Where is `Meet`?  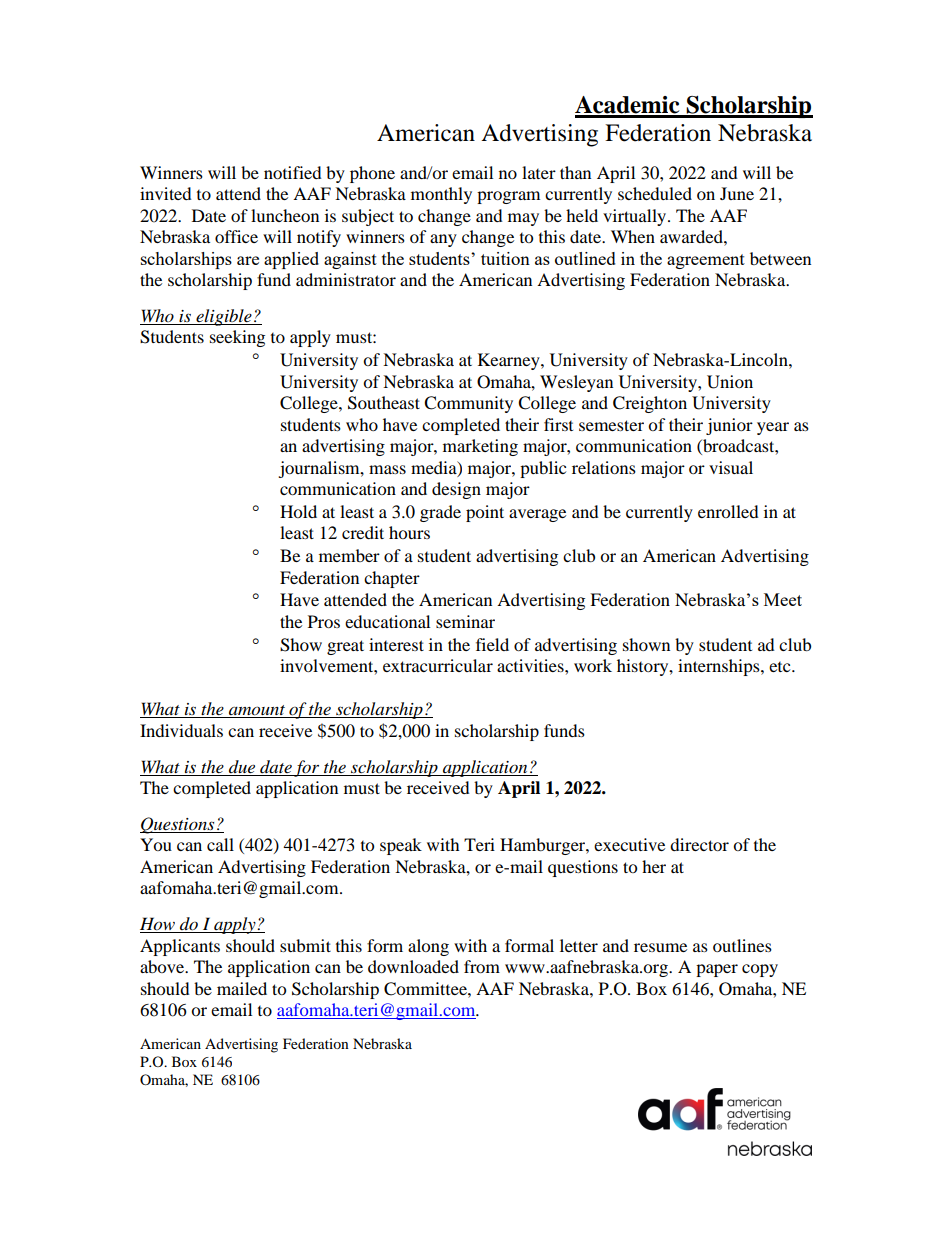
Meet is located at coordinates (783, 599).
